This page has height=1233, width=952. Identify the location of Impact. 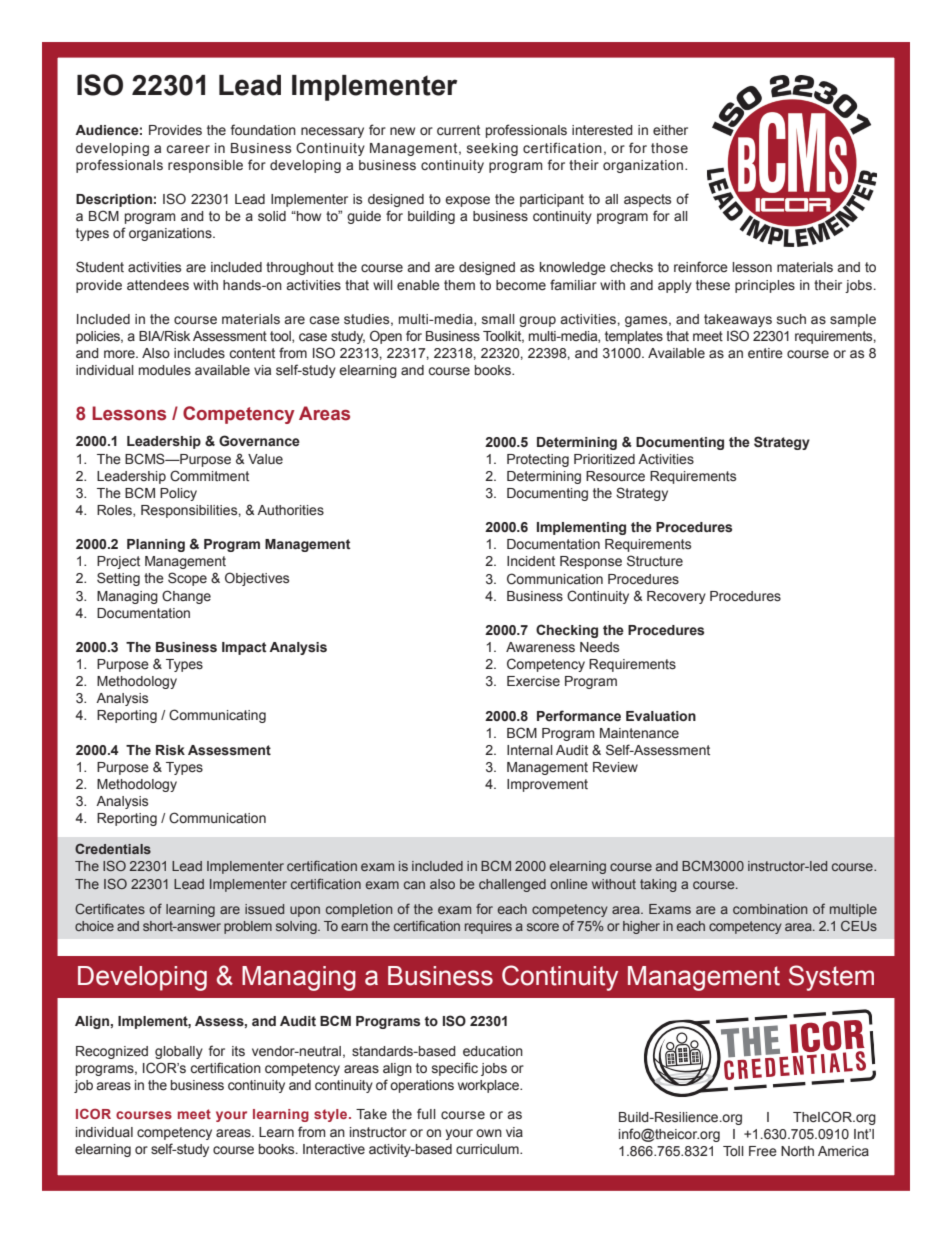
(244, 648).
